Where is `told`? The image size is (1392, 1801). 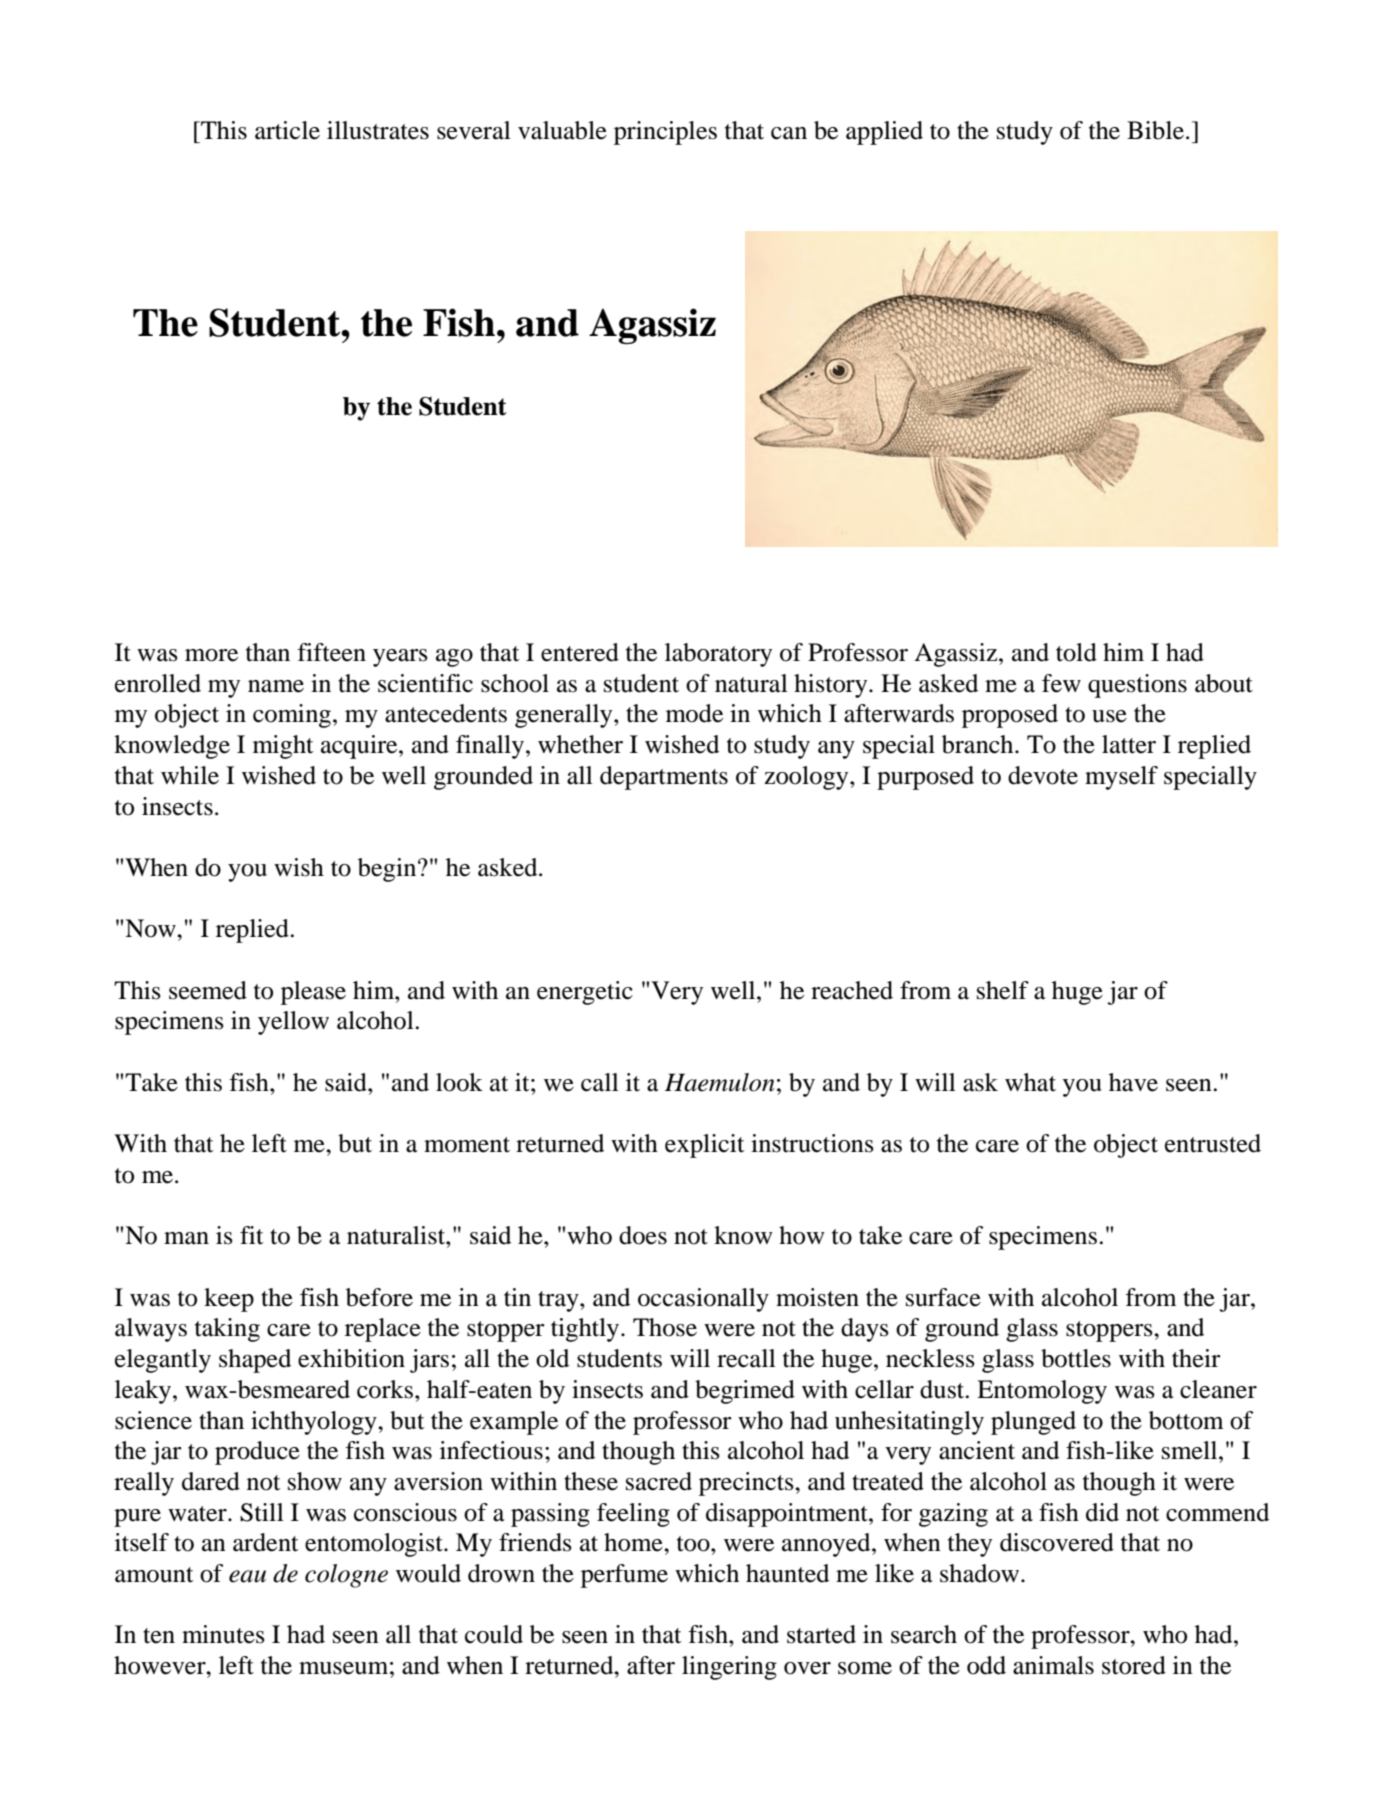 told is located at coordinates (1076, 652).
